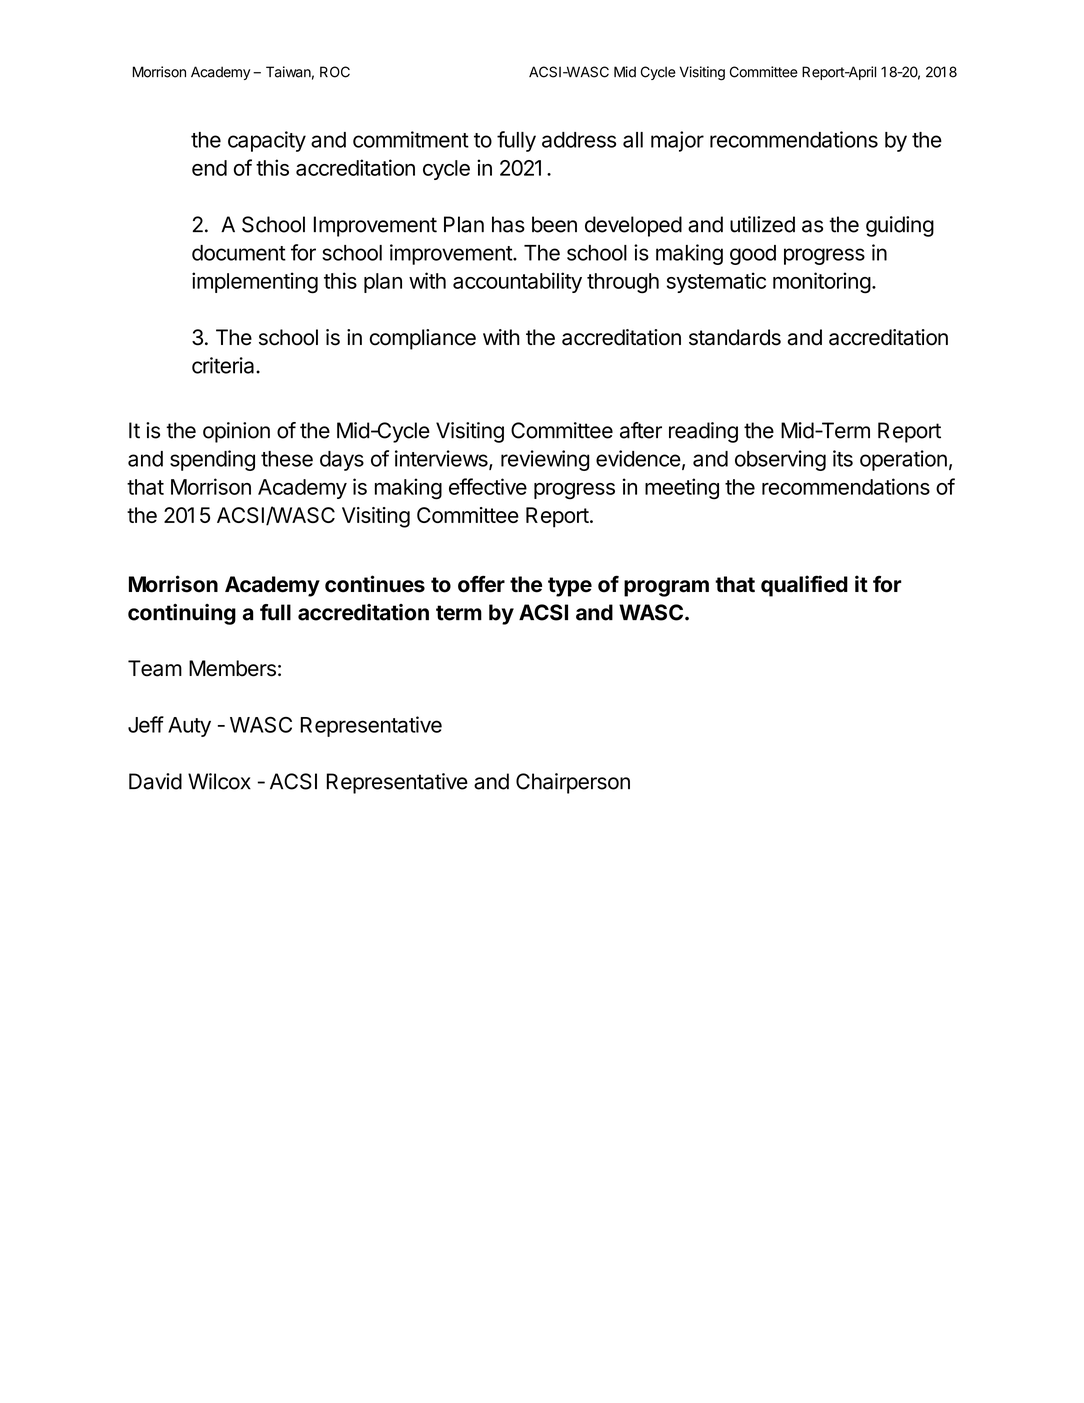  Describe the element at coordinates (573, 783) in the screenshot. I see `Chairperson` at that location.
